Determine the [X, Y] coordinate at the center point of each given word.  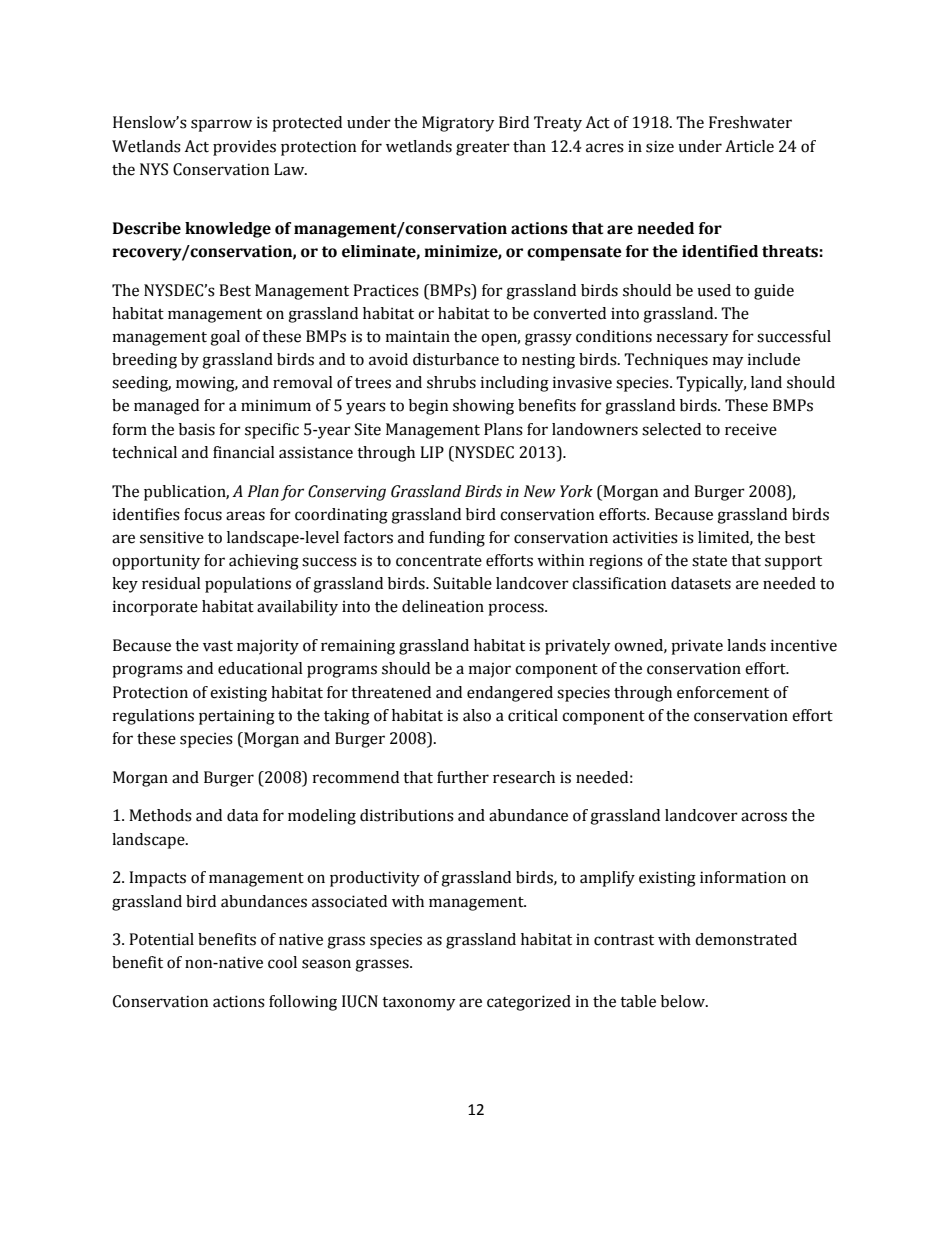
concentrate [439, 561]
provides [244, 148]
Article [749, 146]
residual [171, 583]
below [684, 1001]
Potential [161, 939]
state [709, 561]
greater [483, 149]
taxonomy [418, 1004]
